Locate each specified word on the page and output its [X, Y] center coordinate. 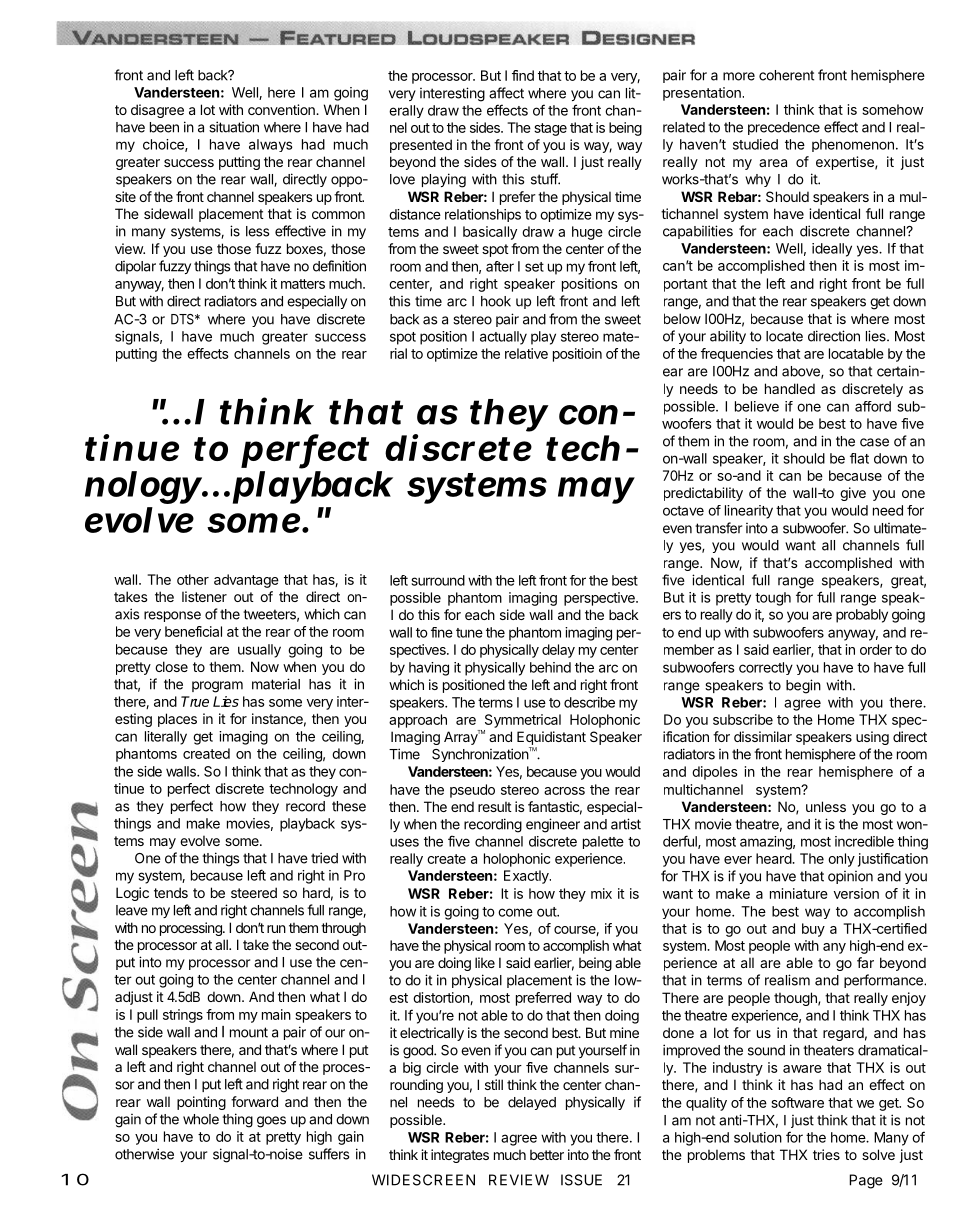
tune [469, 633]
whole [201, 1119]
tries [826, 1154]
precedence [784, 128]
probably [862, 616]
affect [506, 93]
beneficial [193, 631]
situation [234, 127]
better [547, 1154]
